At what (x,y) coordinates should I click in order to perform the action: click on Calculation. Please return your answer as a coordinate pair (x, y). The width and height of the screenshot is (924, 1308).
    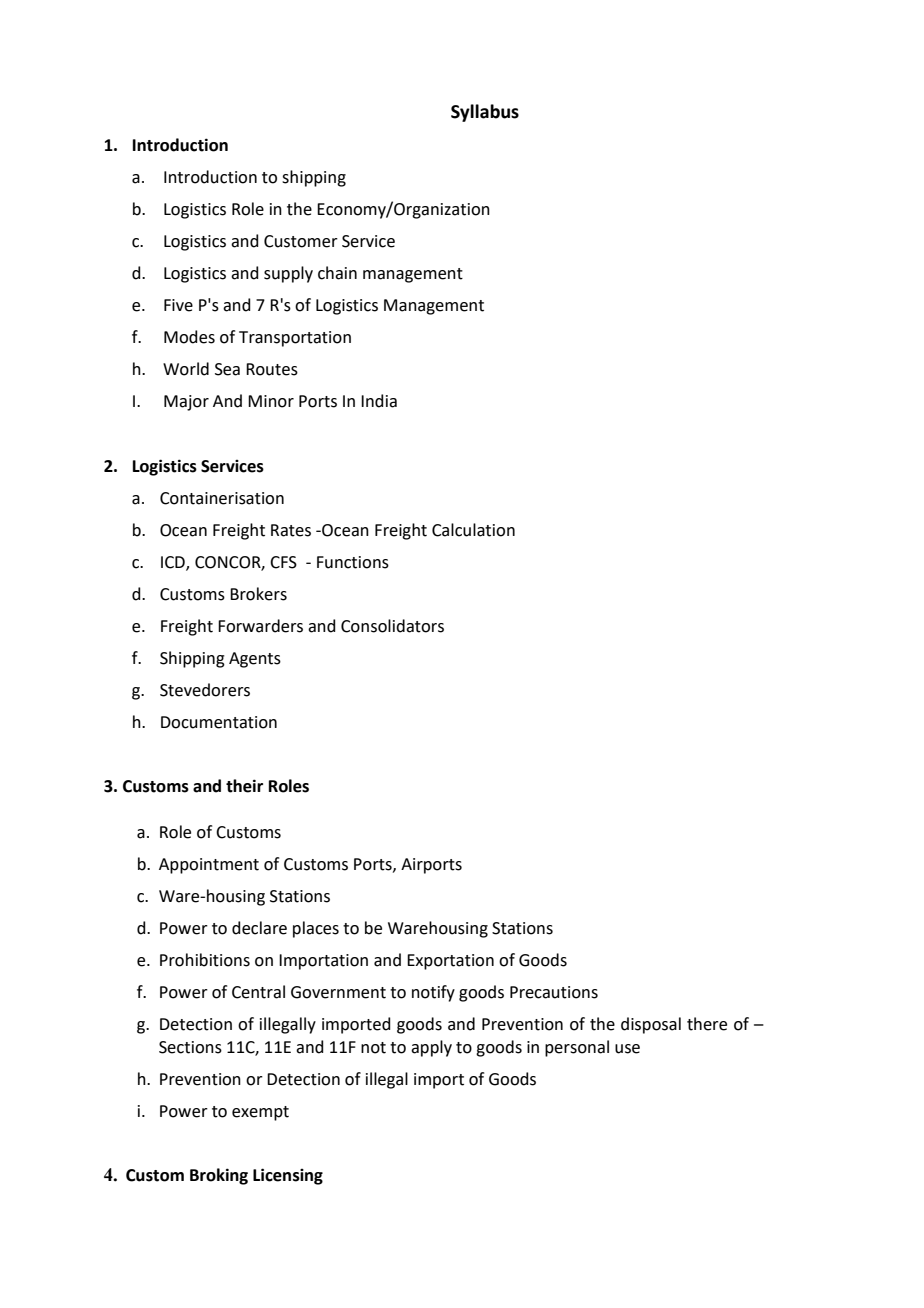
    Looking at the image, I should click on (473, 530).
